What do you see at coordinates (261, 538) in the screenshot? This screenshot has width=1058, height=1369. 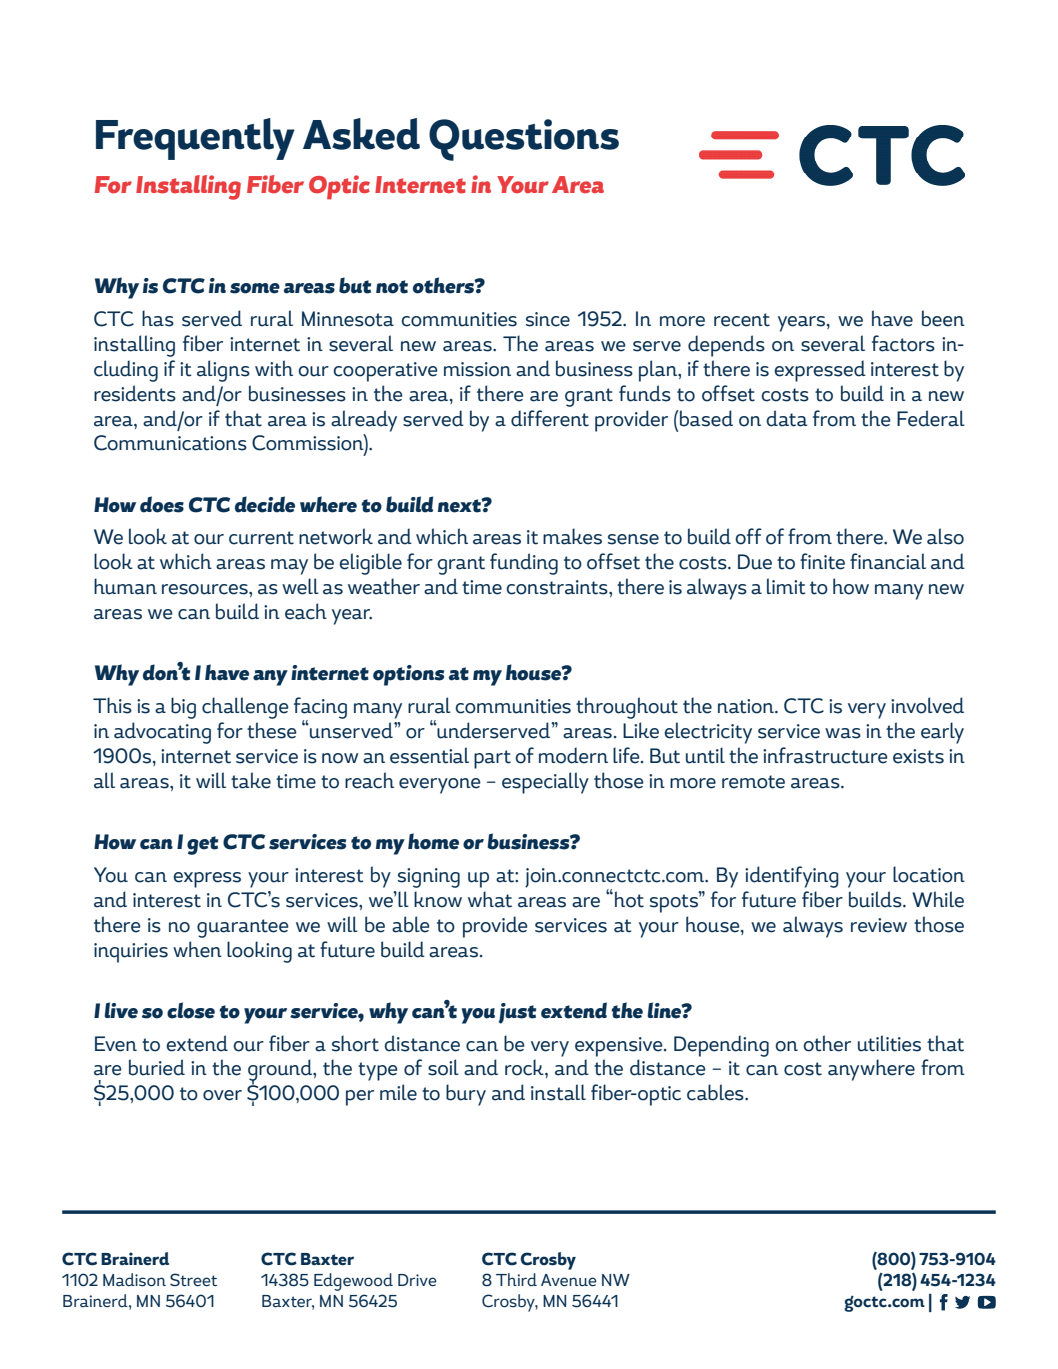 I see `current` at bounding box center [261, 538].
